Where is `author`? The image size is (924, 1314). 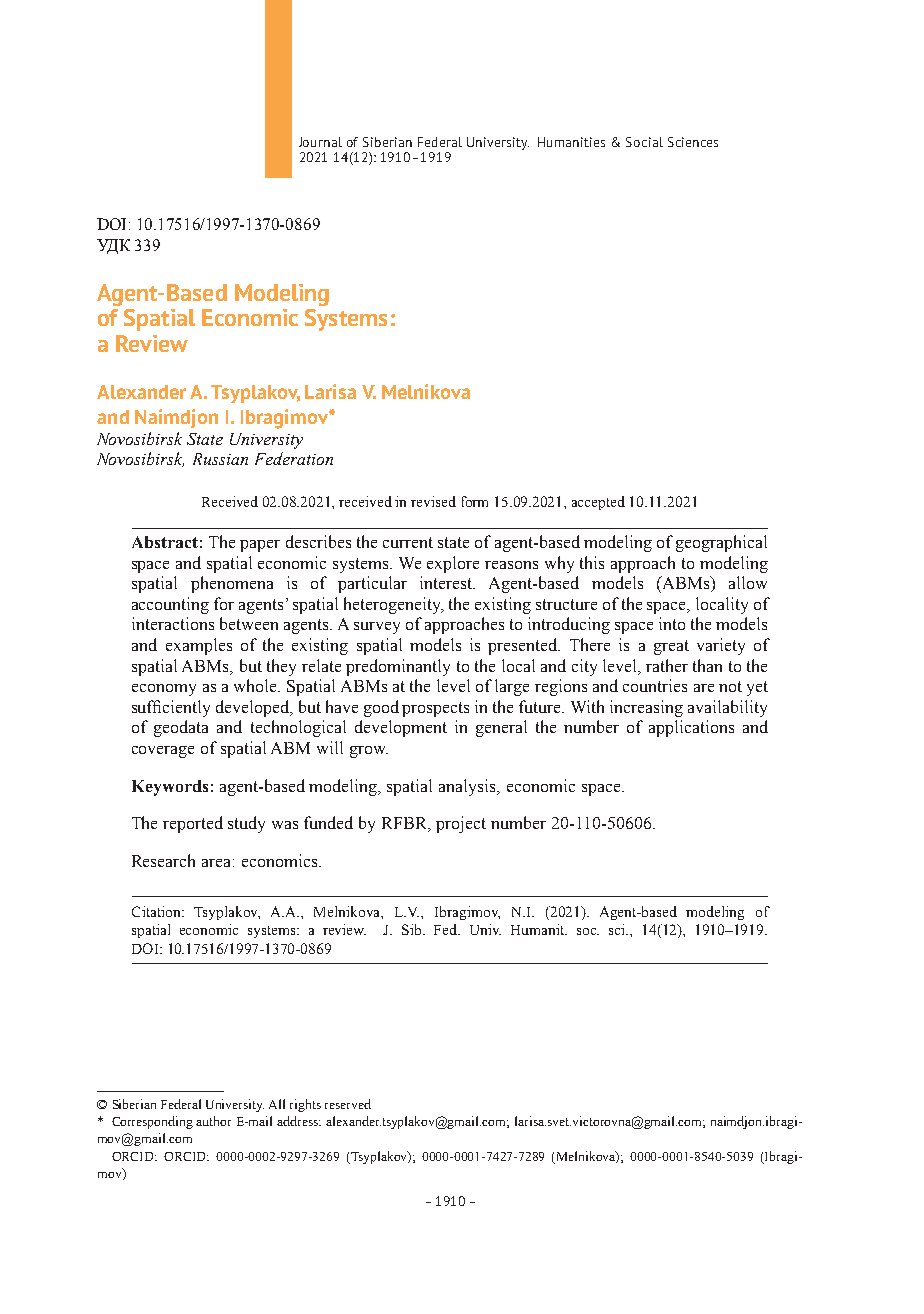 author is located at coordinates (213, 1121).
